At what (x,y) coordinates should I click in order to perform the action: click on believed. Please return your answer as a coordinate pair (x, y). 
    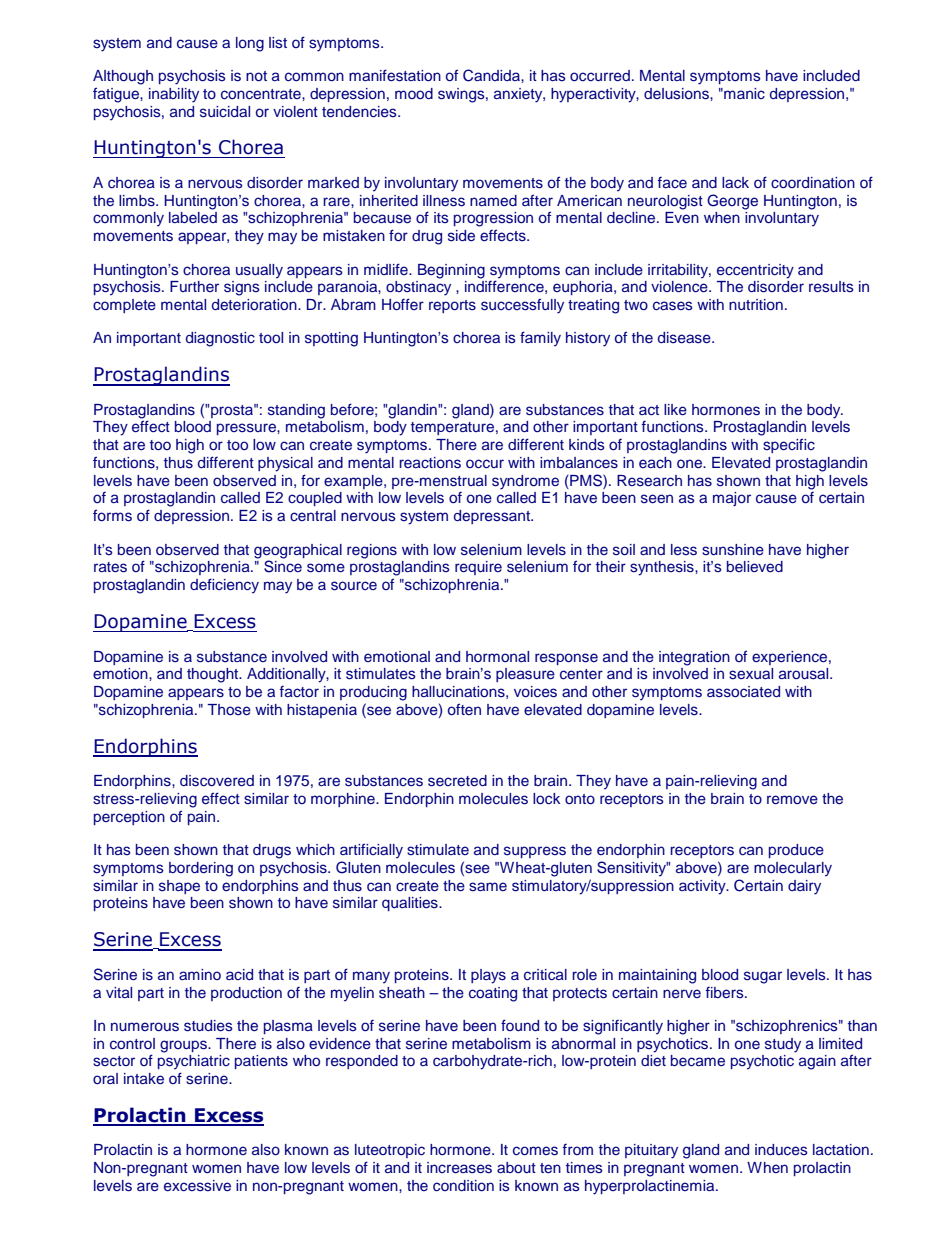
    Looking at the image, I should click on (755, 566).
